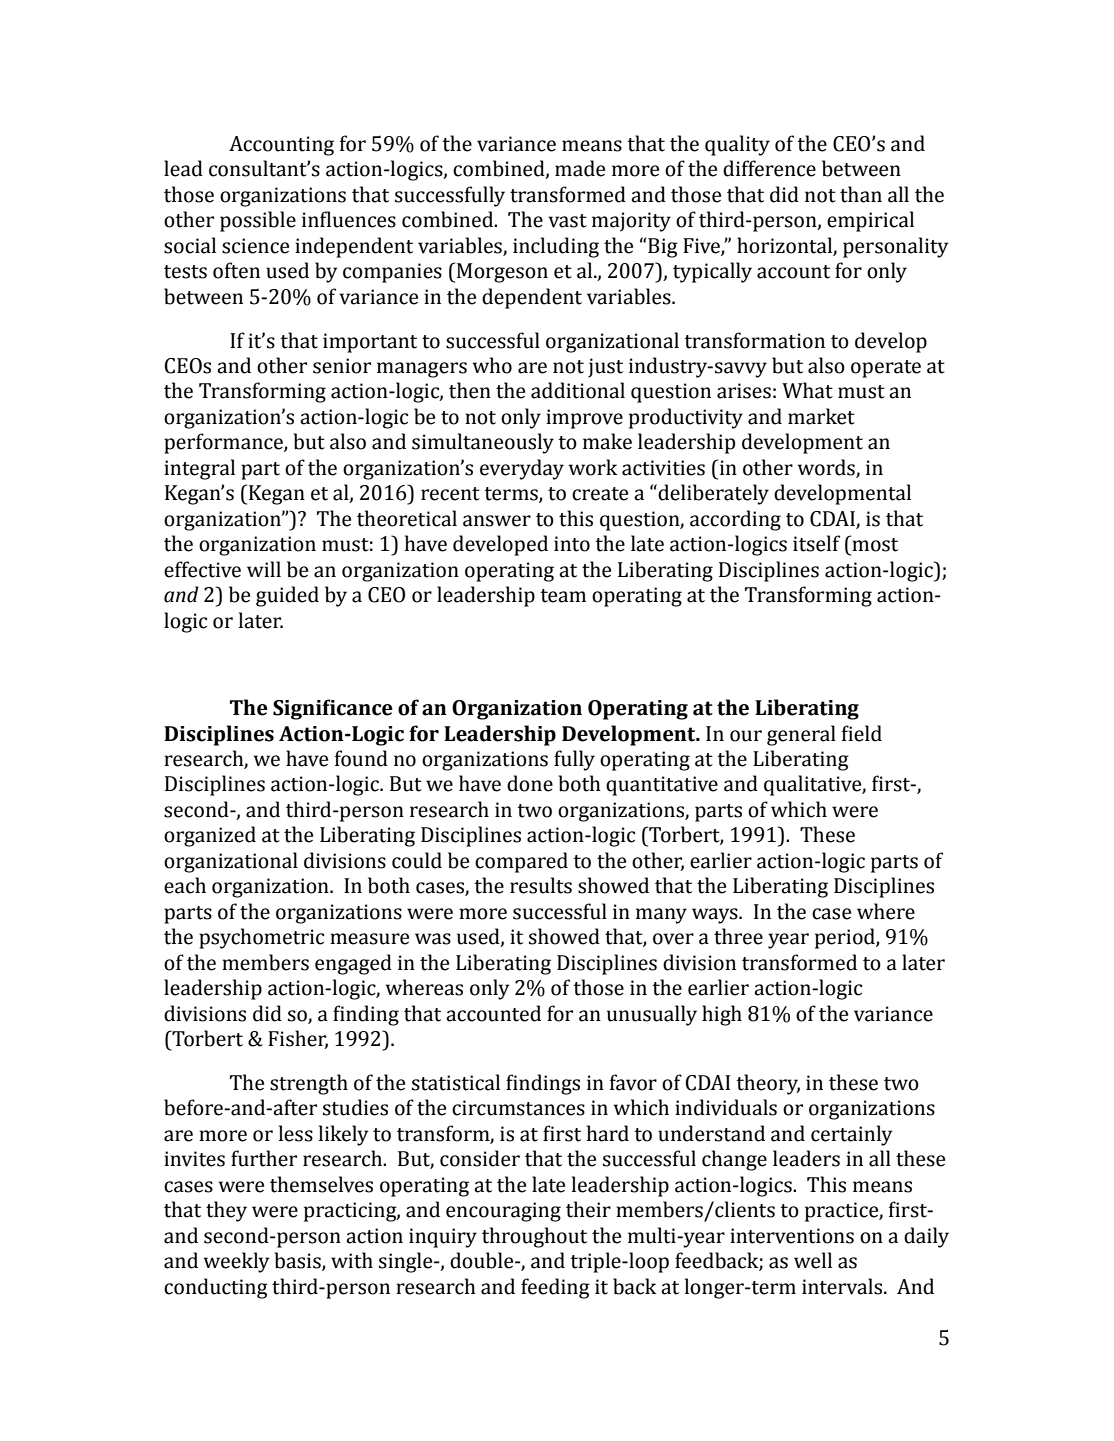 This screenshot has height=1441, width=1114. Describe the element at coordinates (264, 569) in the screenshot. I see `will` at that location.
